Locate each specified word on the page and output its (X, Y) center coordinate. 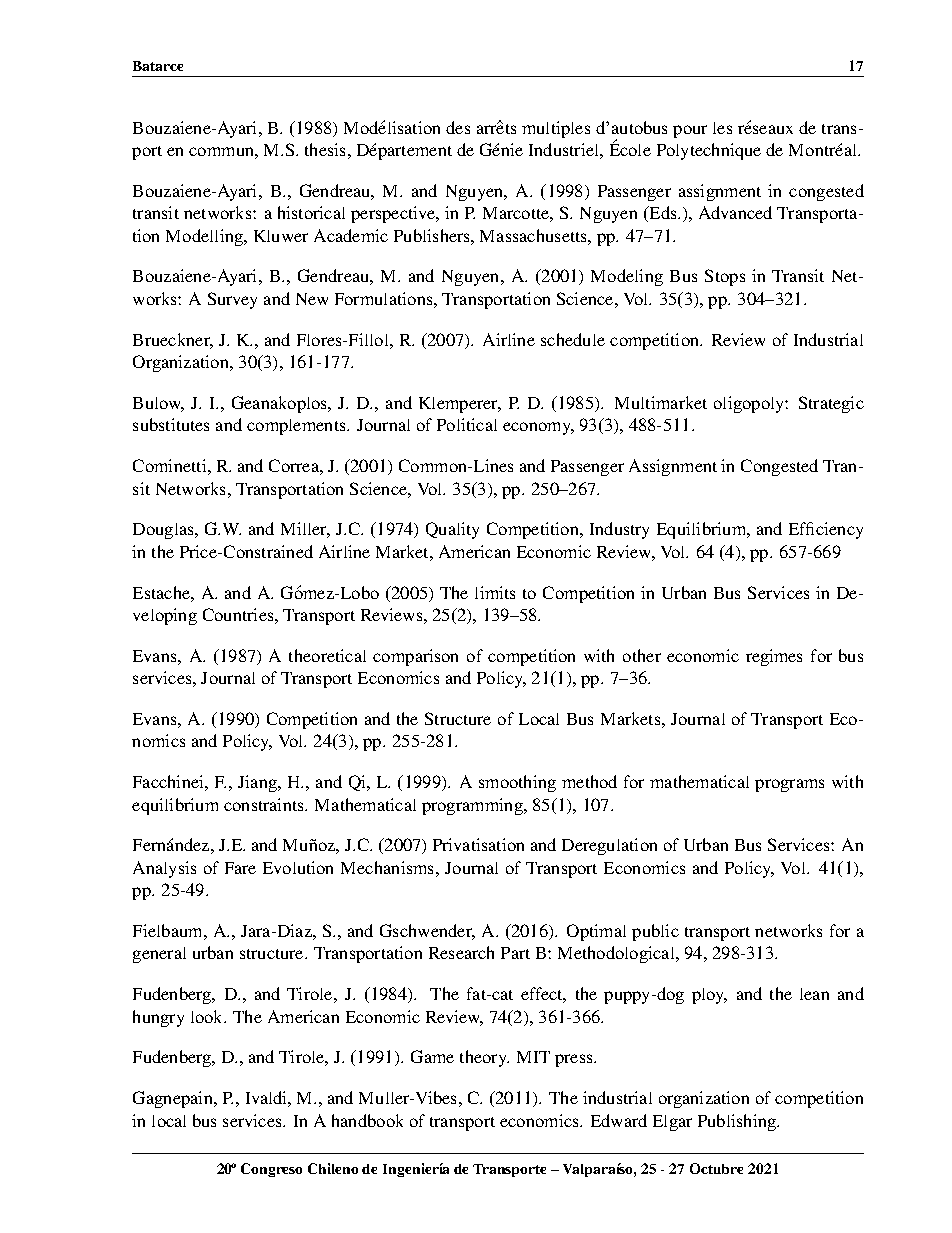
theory (484, 1058)
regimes (774, 657)
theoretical (327, 655)
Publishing (738, 1122)
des (458, 127)
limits (495, 592)
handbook (367, 1120)
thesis (325, 149)
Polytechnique (709, 151)
